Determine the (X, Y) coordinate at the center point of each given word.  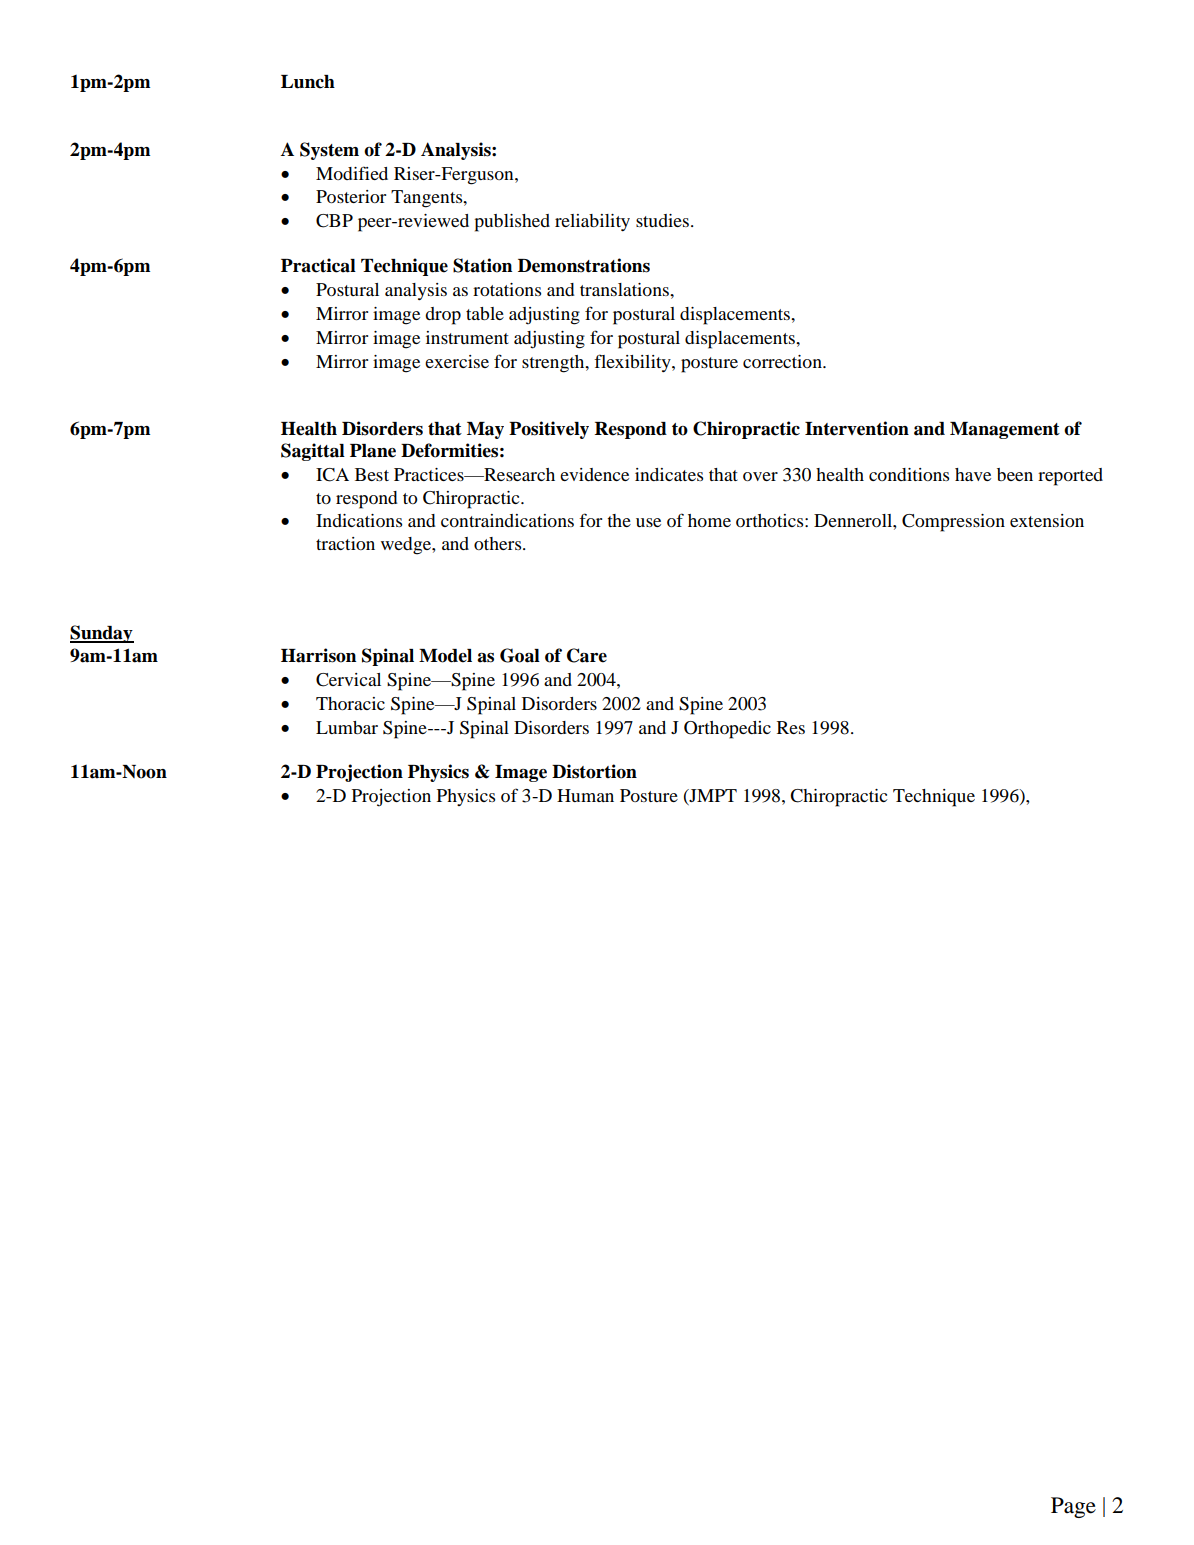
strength (554, 364)
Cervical (348, 680)
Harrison (318, 655)
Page (1073, 1507)
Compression (953, 523)
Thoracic (350, 703)
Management (1005, 430)
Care (587, 655)
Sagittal (313, 452)
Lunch (308, 82)
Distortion (594, 771)
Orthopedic (727, 730)
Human (585, 795)
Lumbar (347, 727)
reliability (592, 222)
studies (662, 220)
